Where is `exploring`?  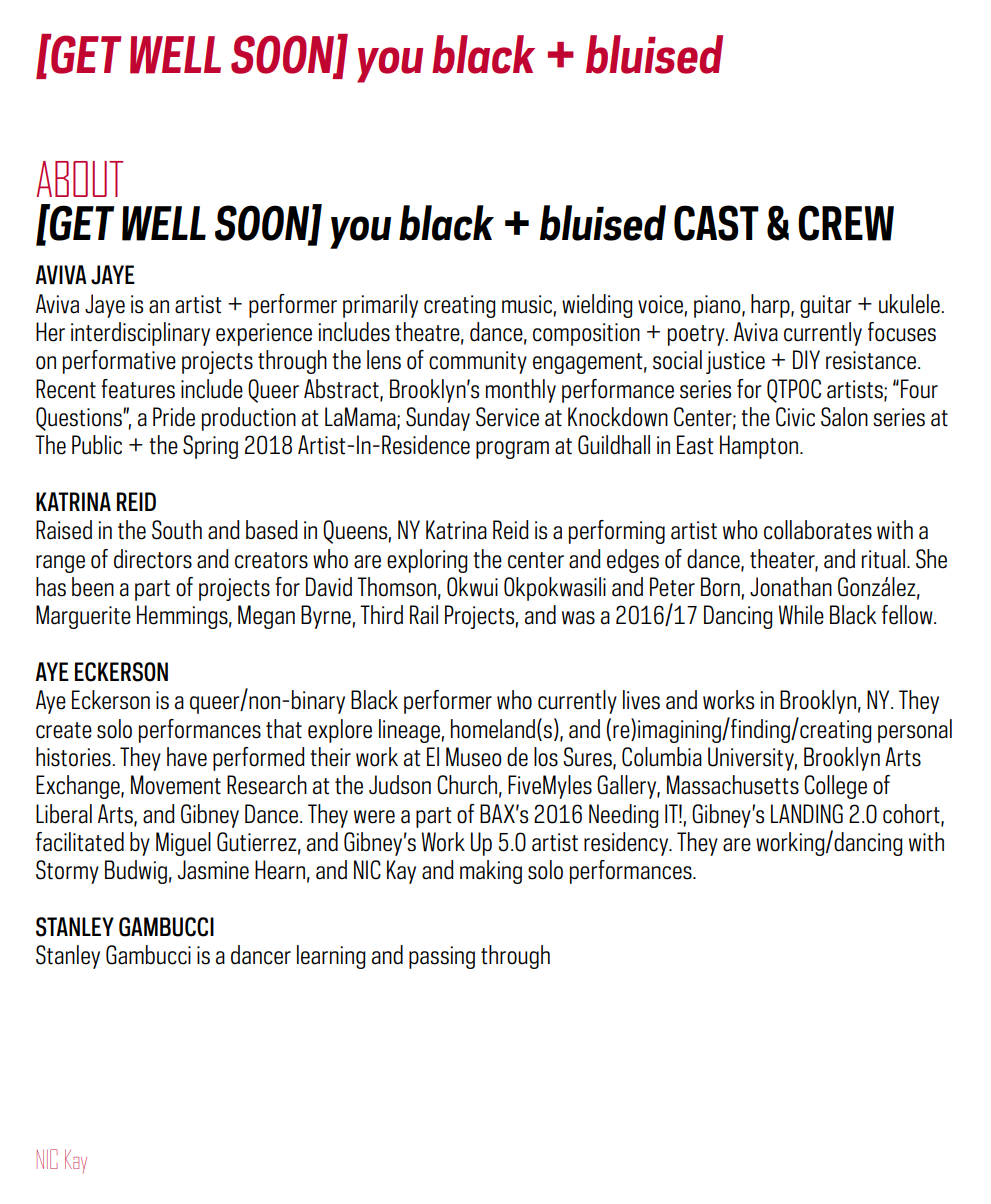
exploring is located at coordinates (427, 561).
